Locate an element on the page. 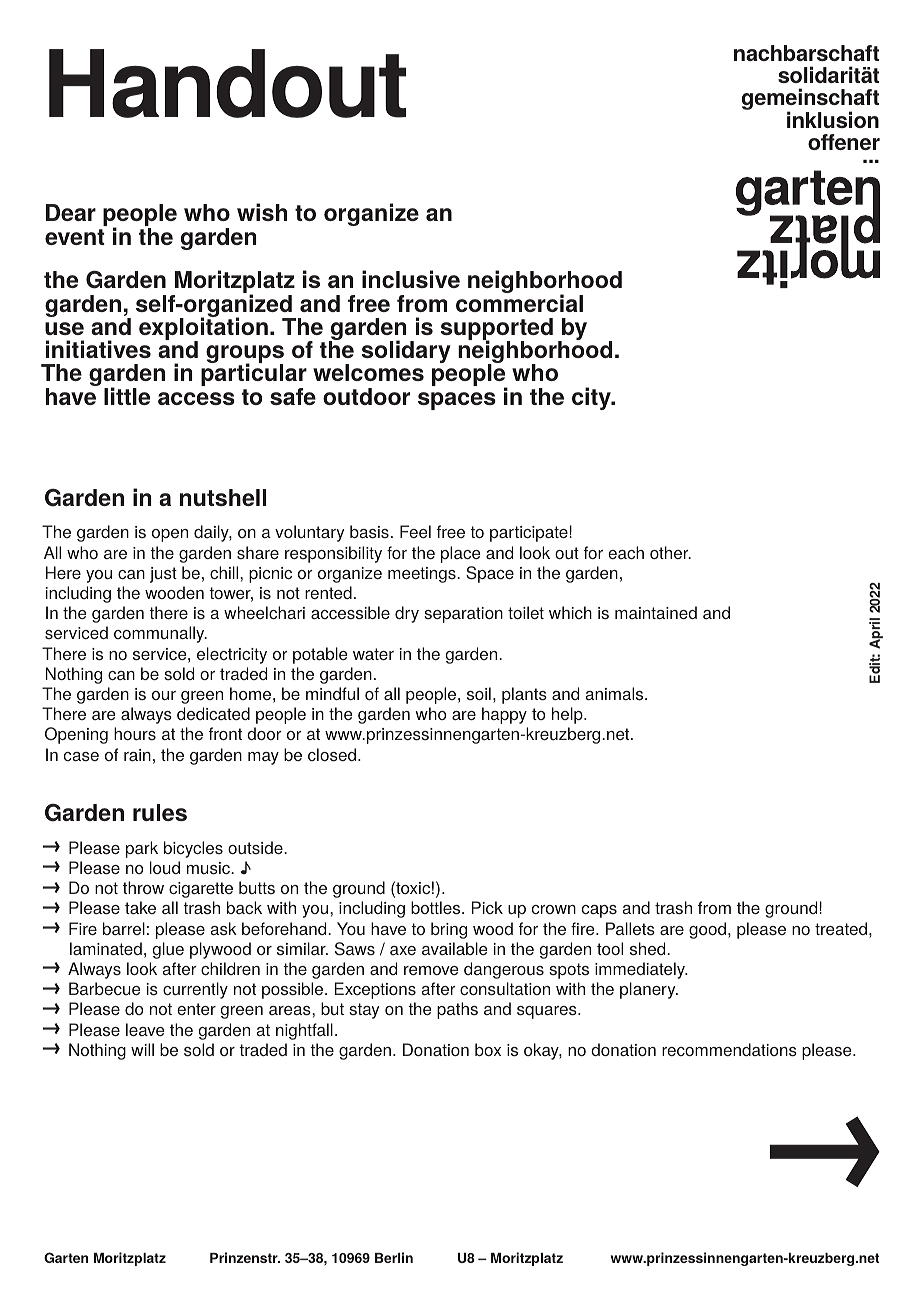  will is located at coordinates (142, 1049).
